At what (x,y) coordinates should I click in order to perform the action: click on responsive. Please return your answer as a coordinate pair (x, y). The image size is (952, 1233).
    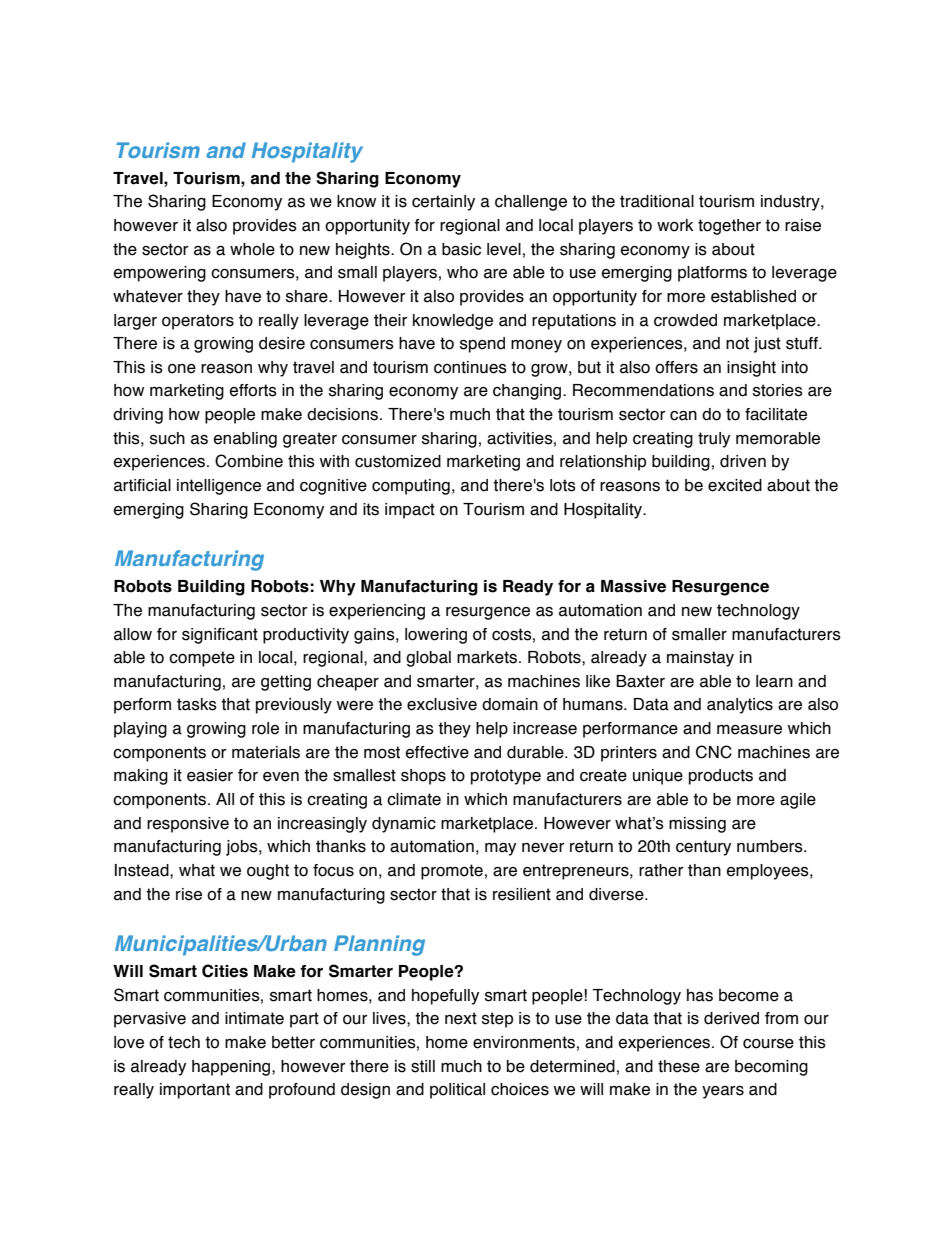
    Looking at the image, I should click on (188, 825).
